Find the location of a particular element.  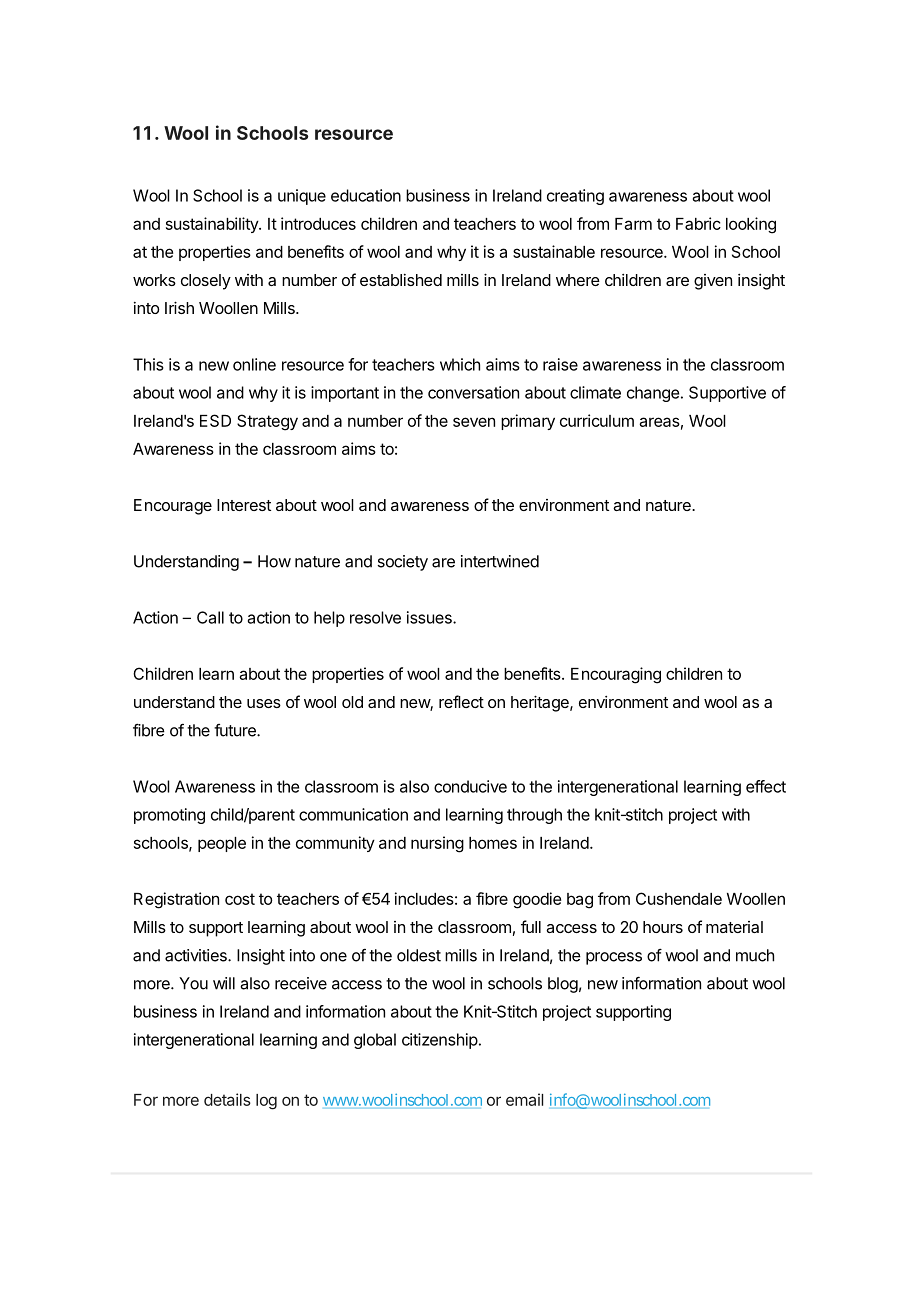

established is located at coordinates (401, 280).
